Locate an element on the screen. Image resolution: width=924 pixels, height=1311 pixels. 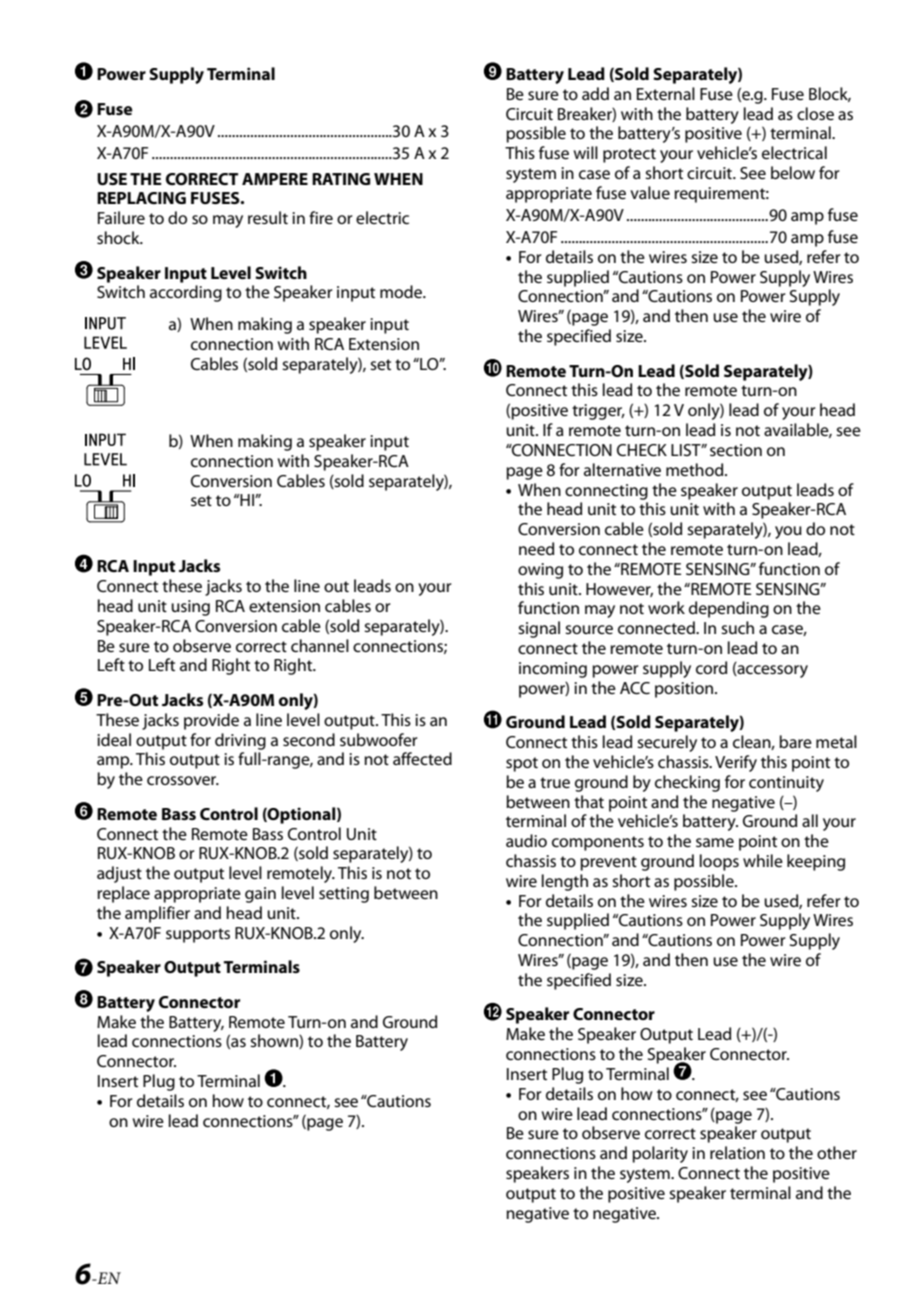
shown is located at coordinates (275, 1041).
